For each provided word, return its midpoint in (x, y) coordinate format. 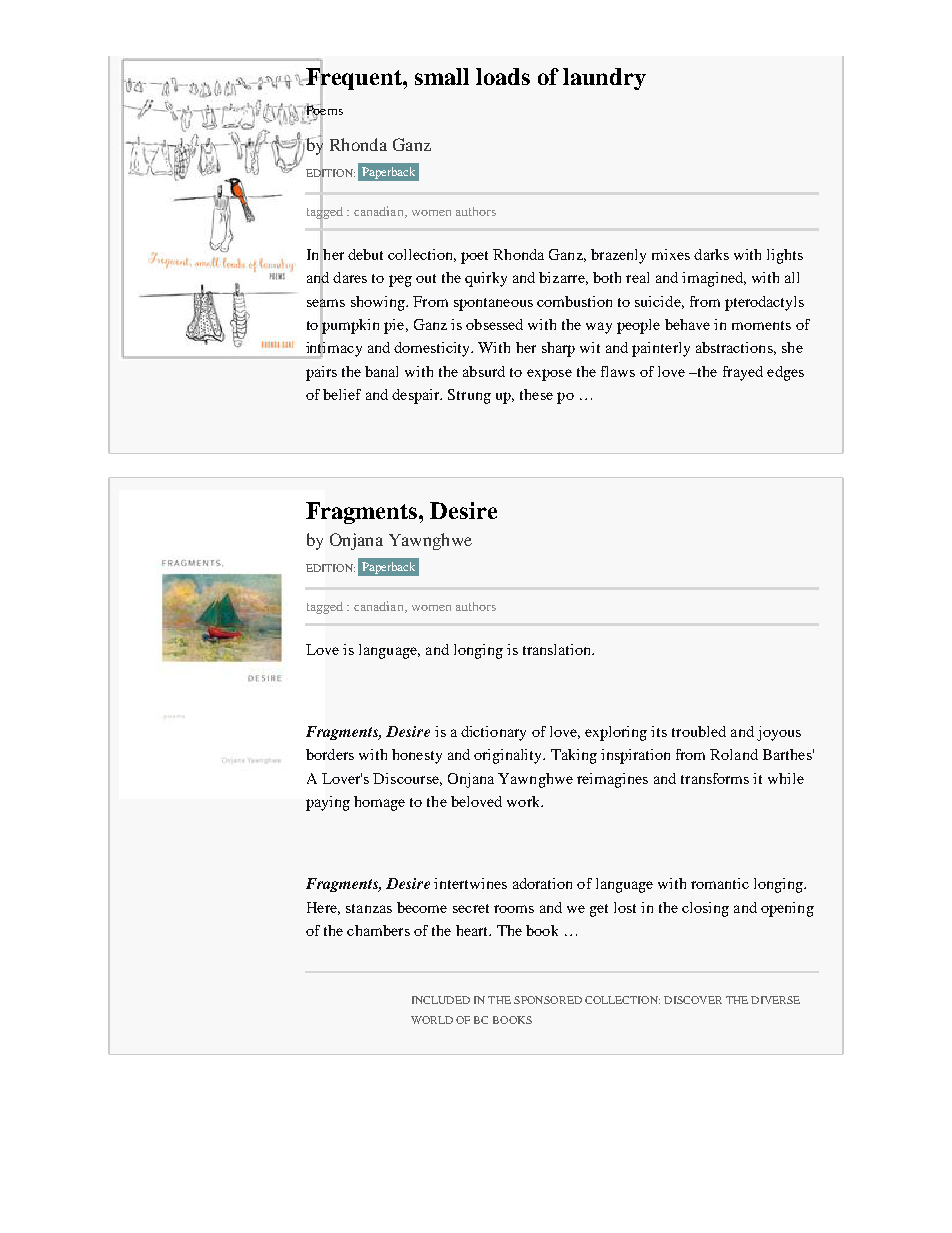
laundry (604, 79)
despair (417, 396)
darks (711, 254)
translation (558, 649)
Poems (323, 111)
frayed (743, 373)
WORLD (432, 1020)
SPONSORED (548, 1000)
